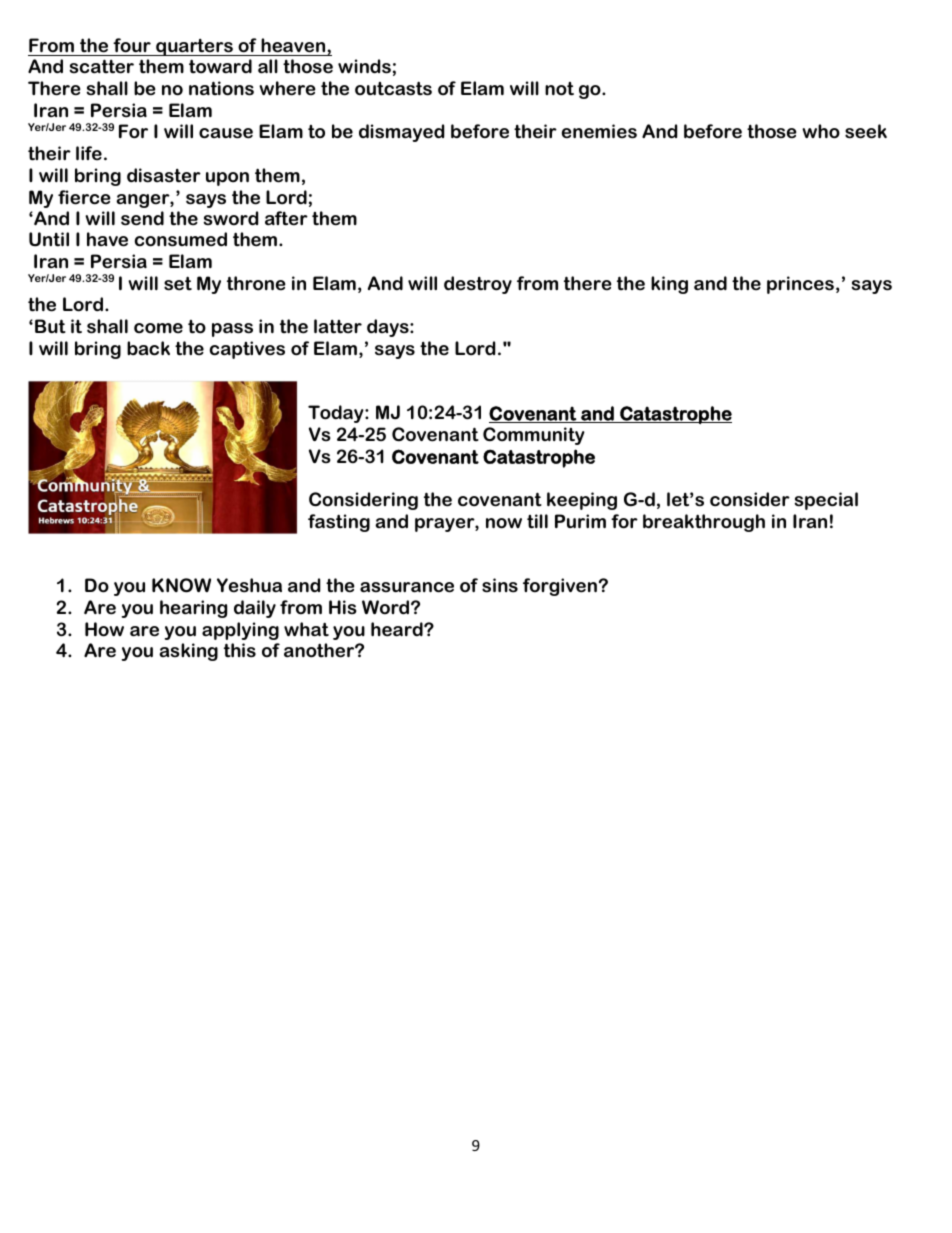 The height and width of the screenshot is (1233, 952). Describe the element at coordinates (104, 629) in the screenshot. I see `How` at that location.
